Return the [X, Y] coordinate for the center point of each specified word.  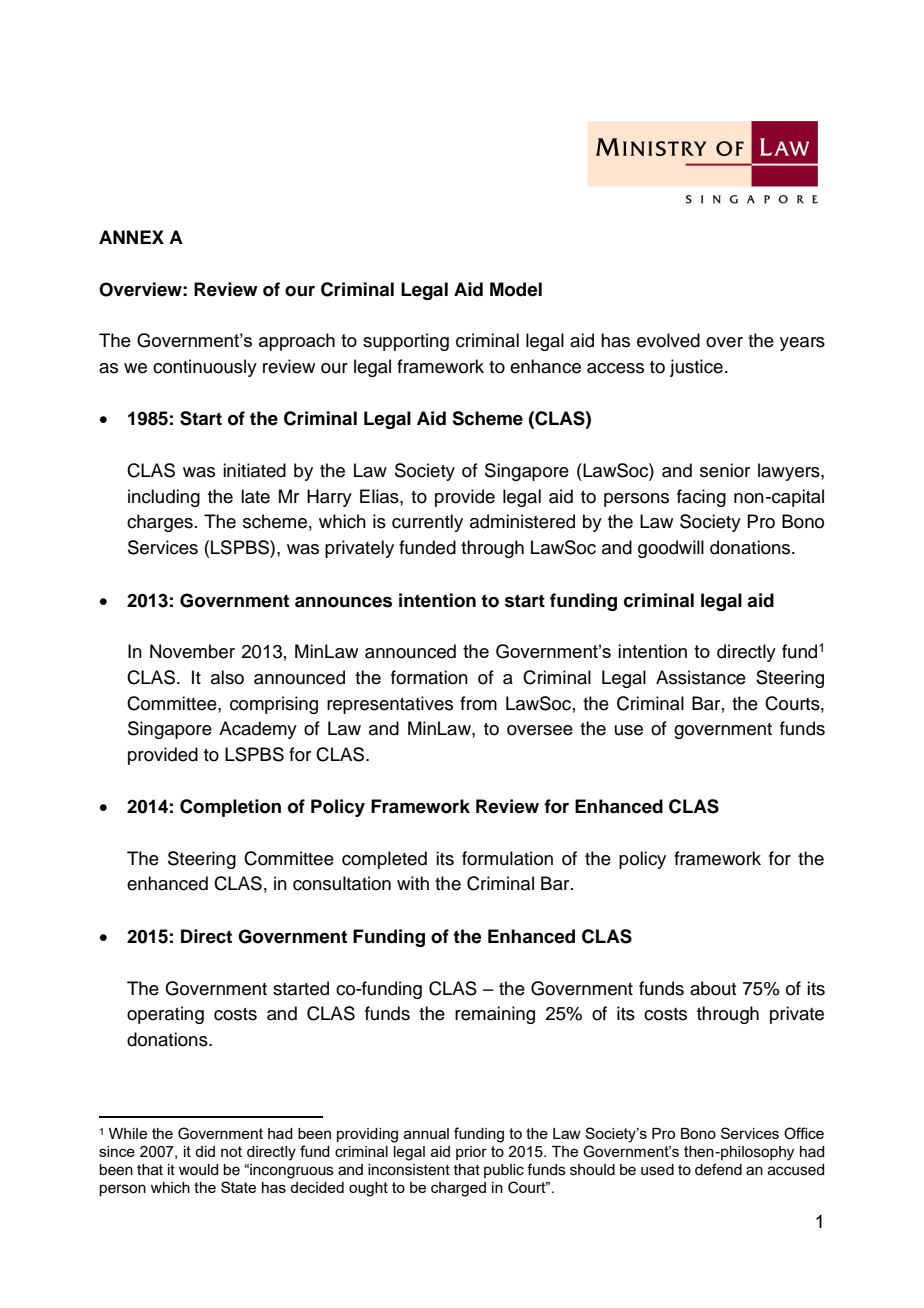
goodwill [671, 549]
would [198, 1170]
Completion [230, 808]
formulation [507, 858]
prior [471, 1153]
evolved [668, 340]
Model [516, 289]
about [713, 988]
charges [160, 523]
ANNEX [131, 237]
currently [427, 523]
